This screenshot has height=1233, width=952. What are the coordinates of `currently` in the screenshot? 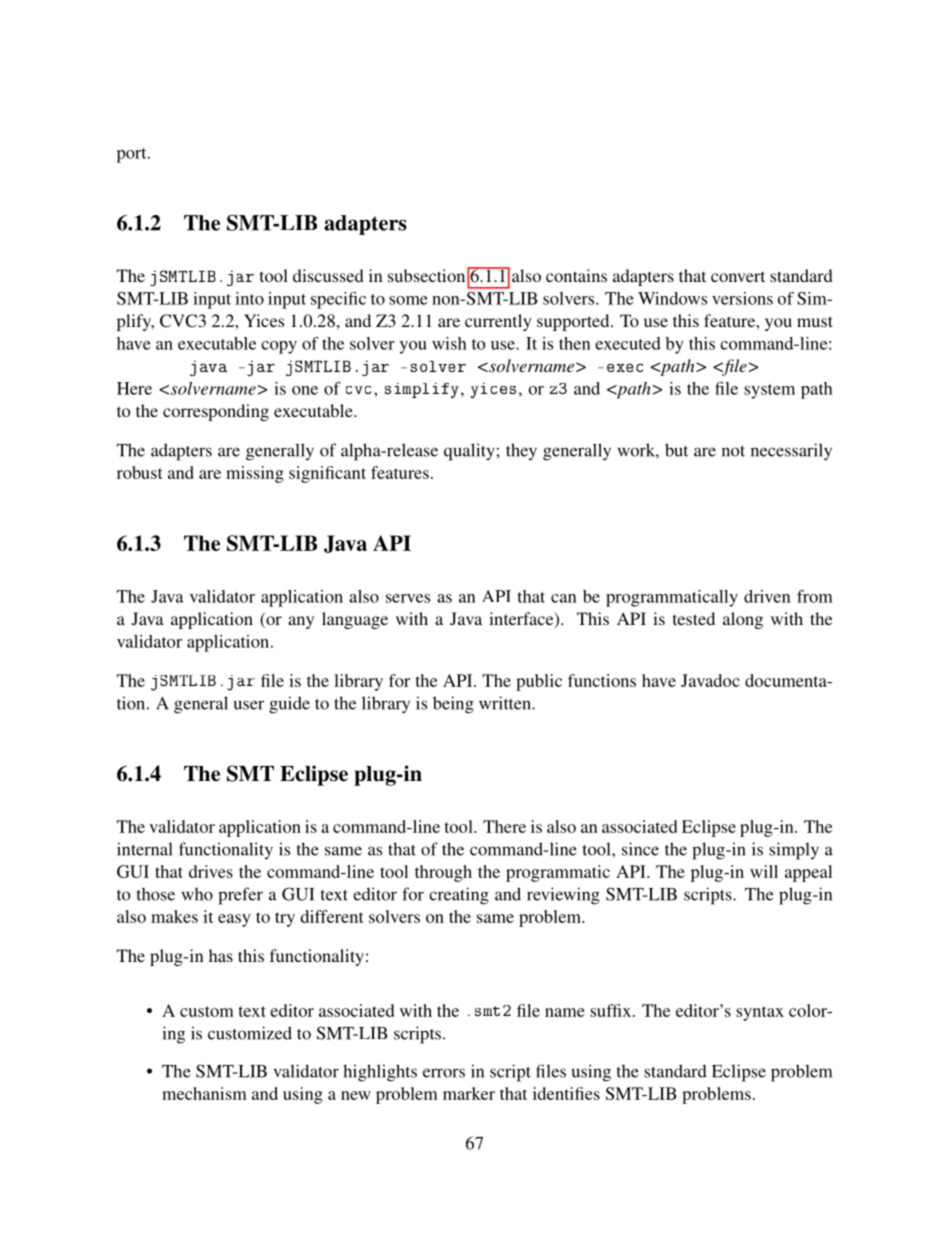 It's located at (498, 322).
